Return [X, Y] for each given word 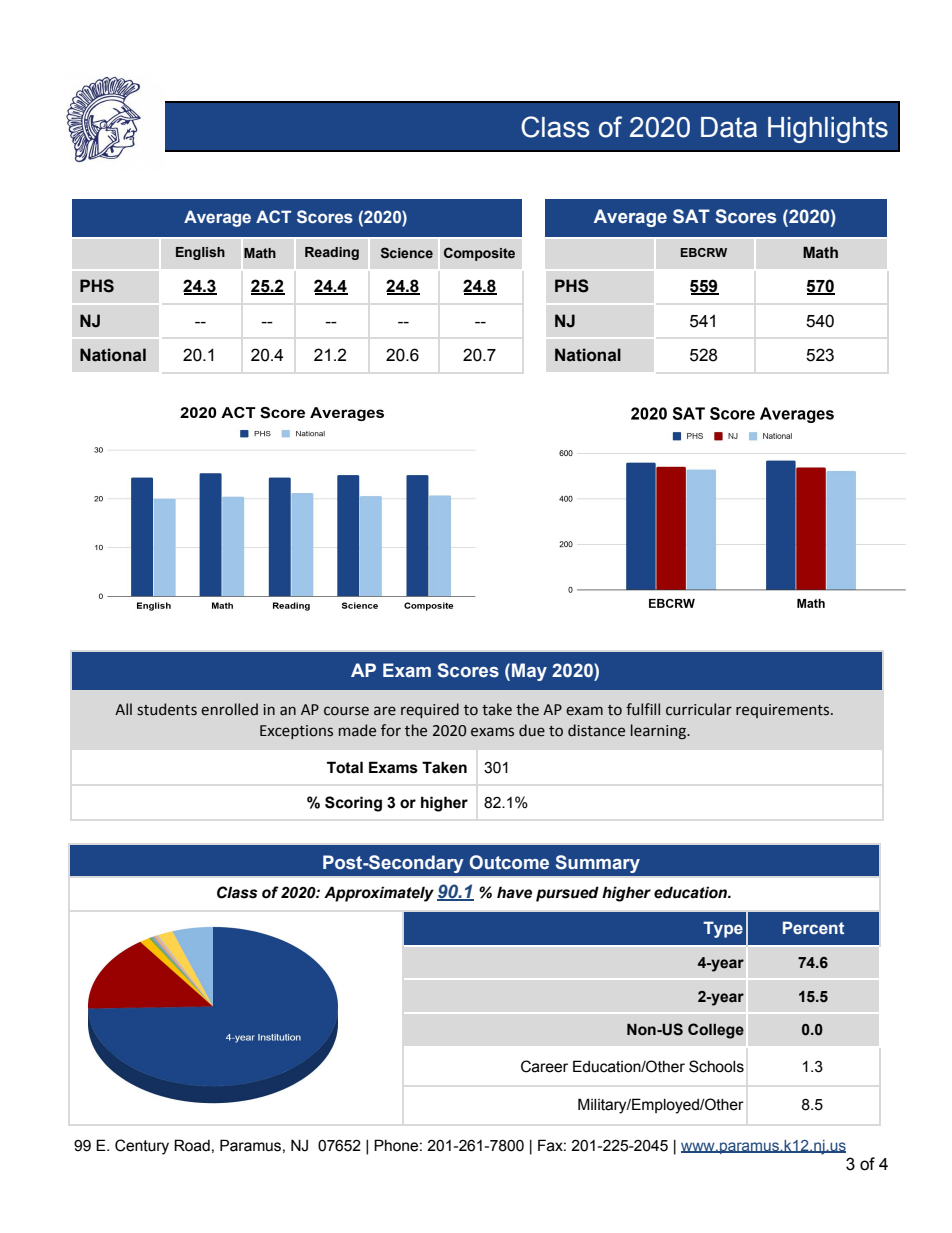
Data [729, 127]
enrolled [229, 709]
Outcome [509, 862]
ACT [273, 216]
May [529, 672]
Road [192, 1145]
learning [659, 731]
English [200, 253]
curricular [699, 709]
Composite [479, 254]
